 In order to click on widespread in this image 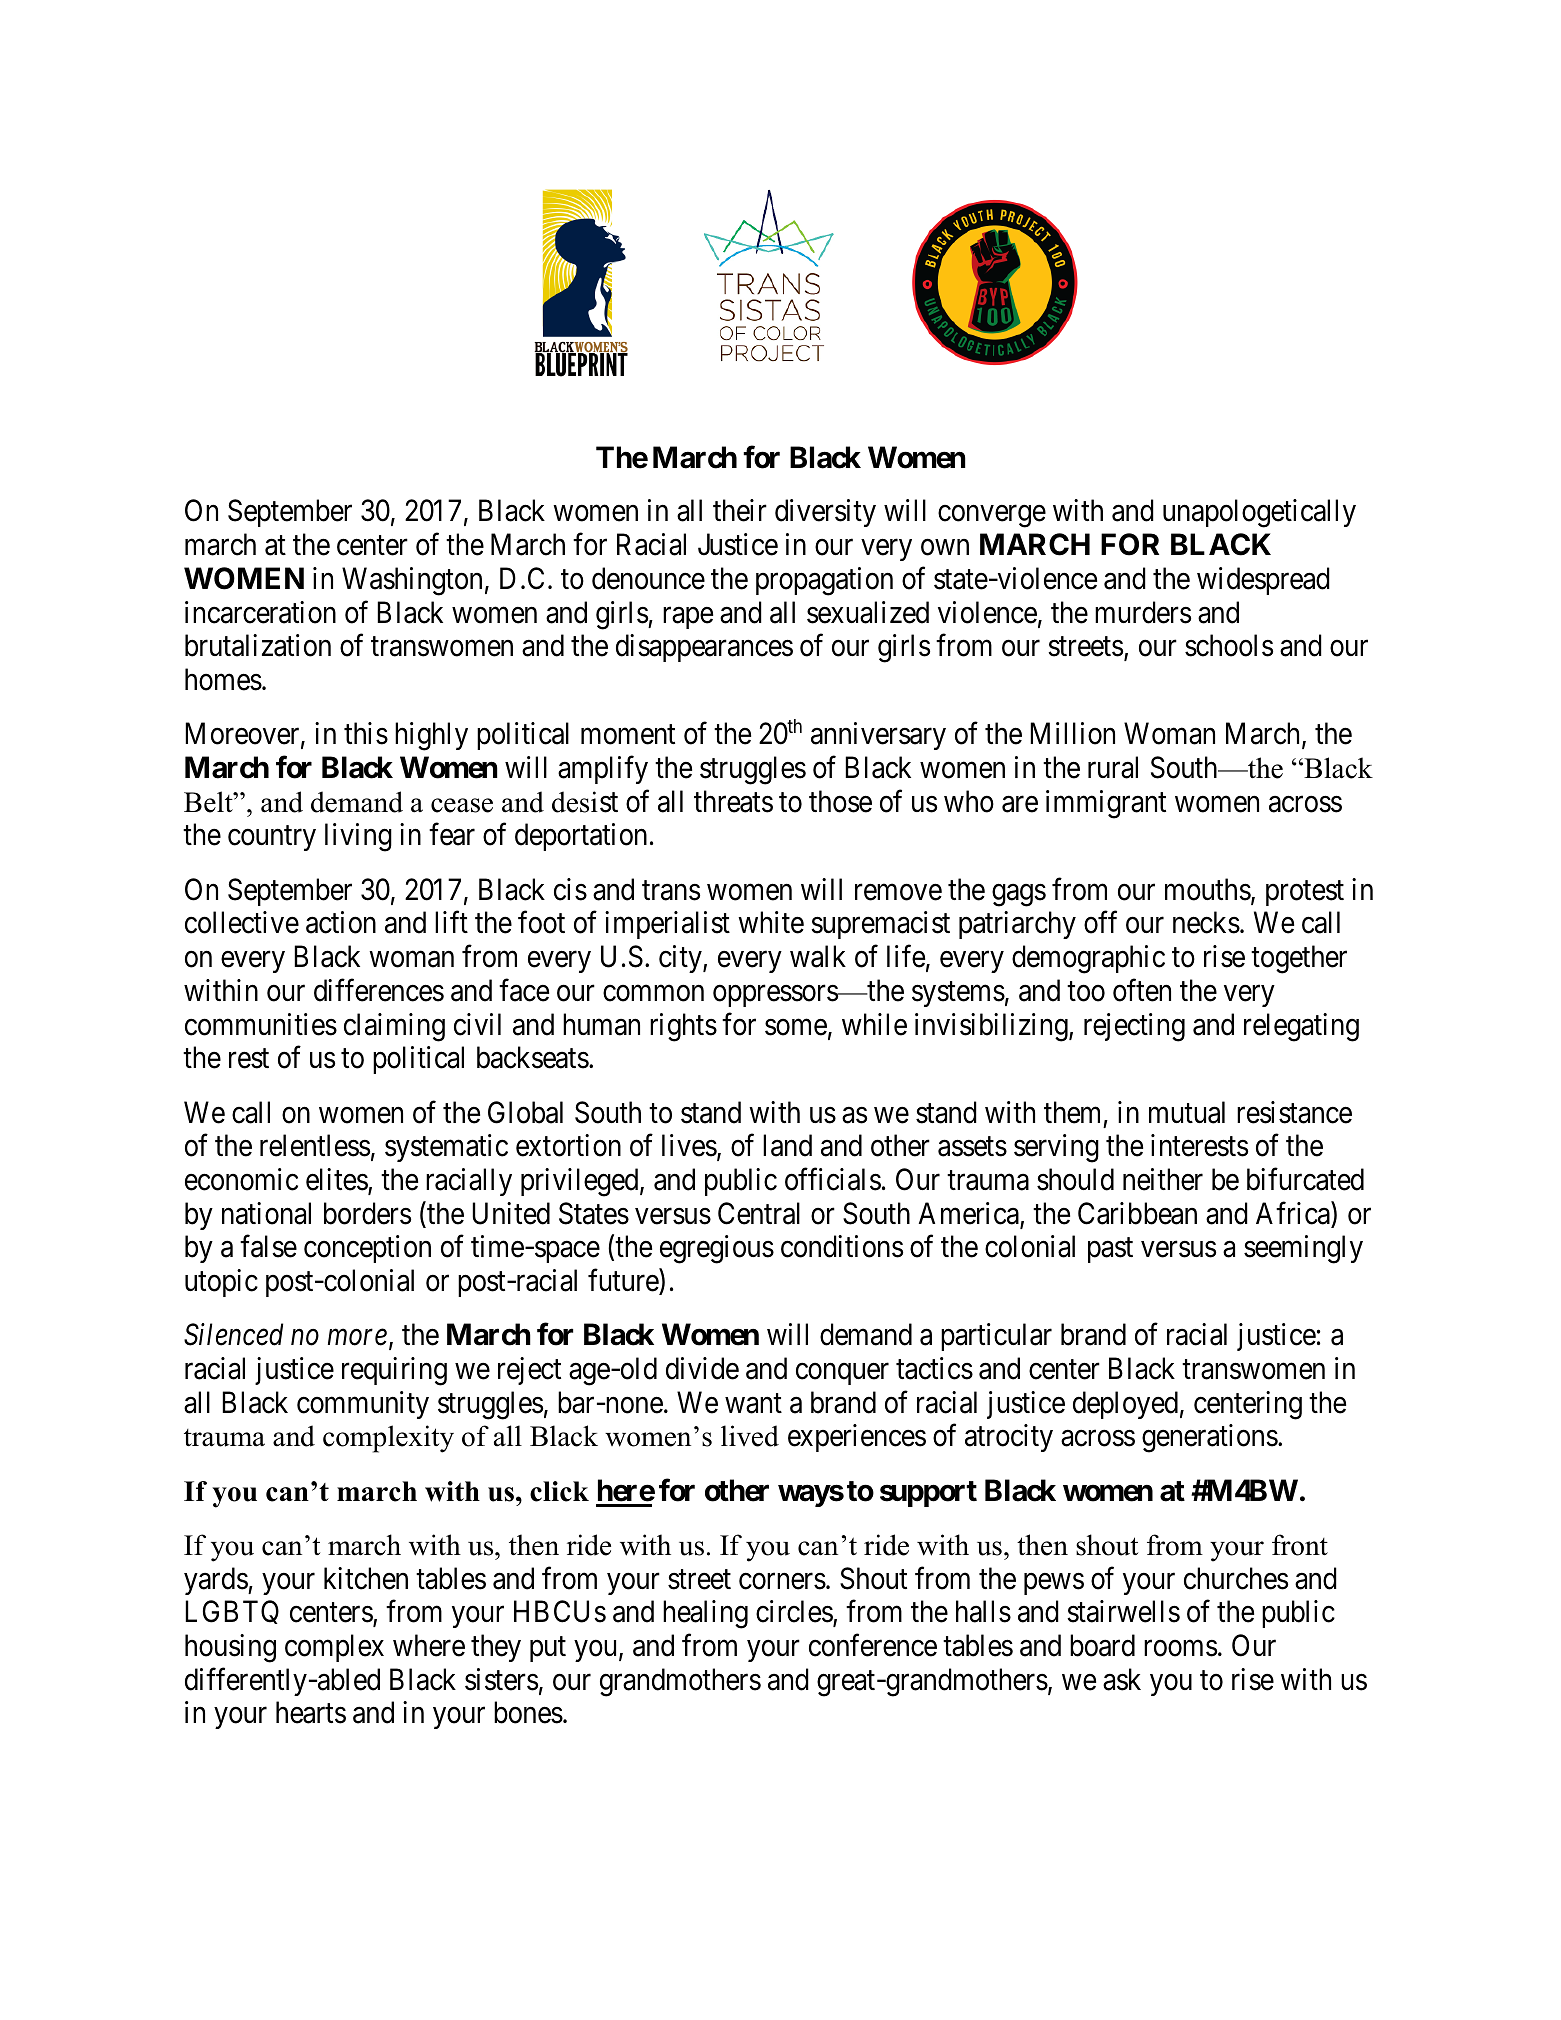, I will do `click(1263, 581)`.
